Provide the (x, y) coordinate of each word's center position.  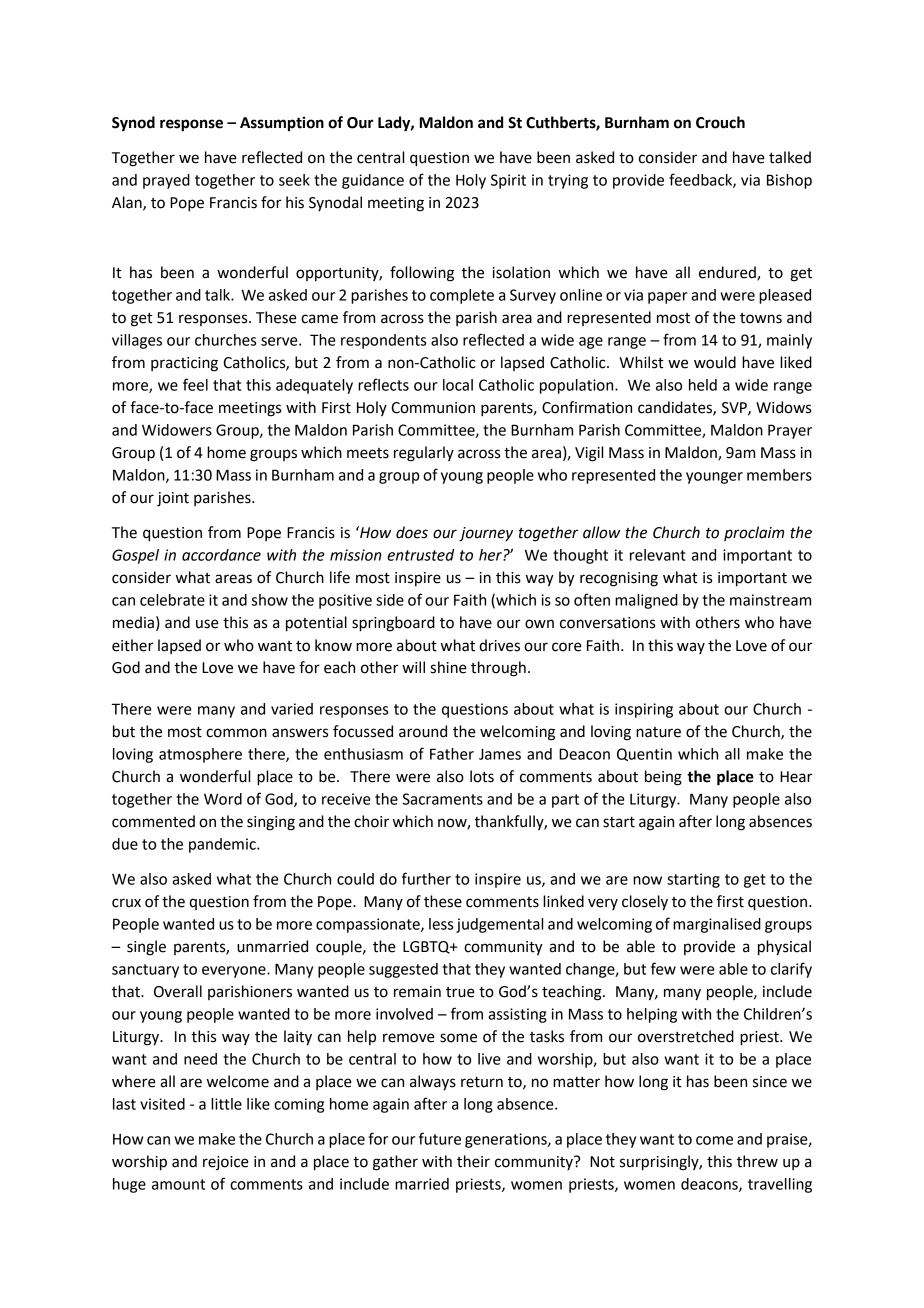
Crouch (720, 122)
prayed (166, 181)
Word (223, 799)
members (779, 475)
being (663, 778)
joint (173, 499)
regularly (424, 454)
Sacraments (442, 799)
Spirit (508, 181)
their (473, 1161)
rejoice (226, 1163)
